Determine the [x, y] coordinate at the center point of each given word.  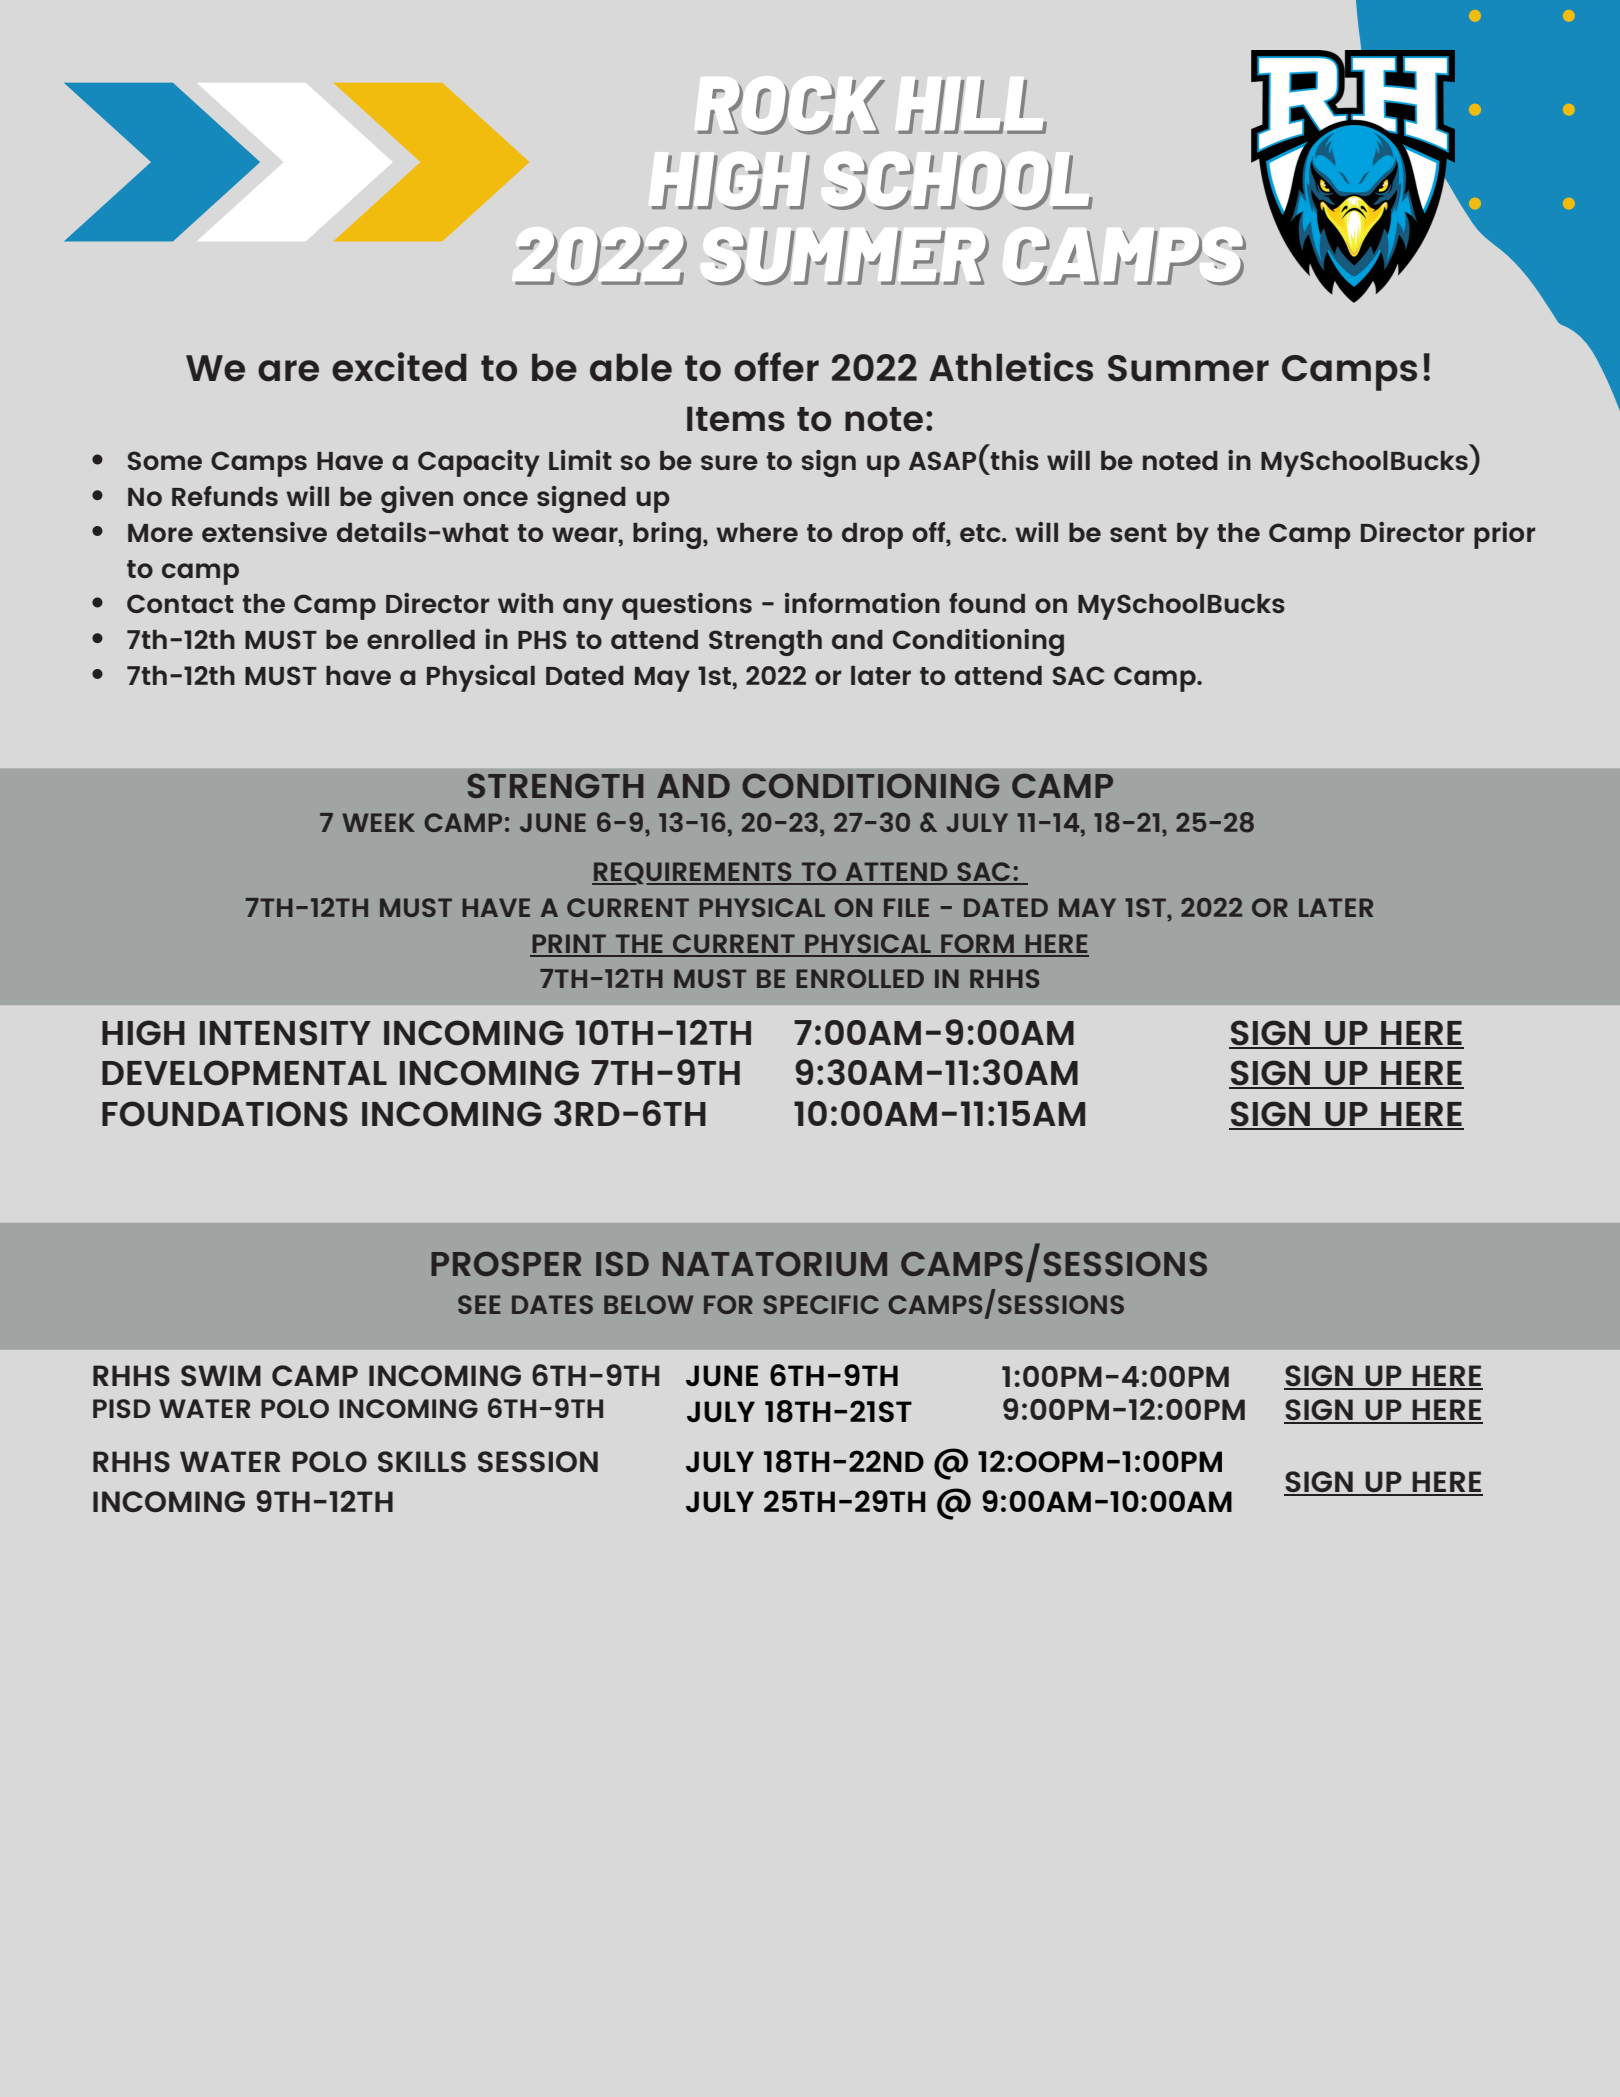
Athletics [1011, 367]
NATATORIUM [775, 1263]
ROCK [791, 107]
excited [399, 367]
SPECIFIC [821, 1304]
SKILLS [422, 1461]
